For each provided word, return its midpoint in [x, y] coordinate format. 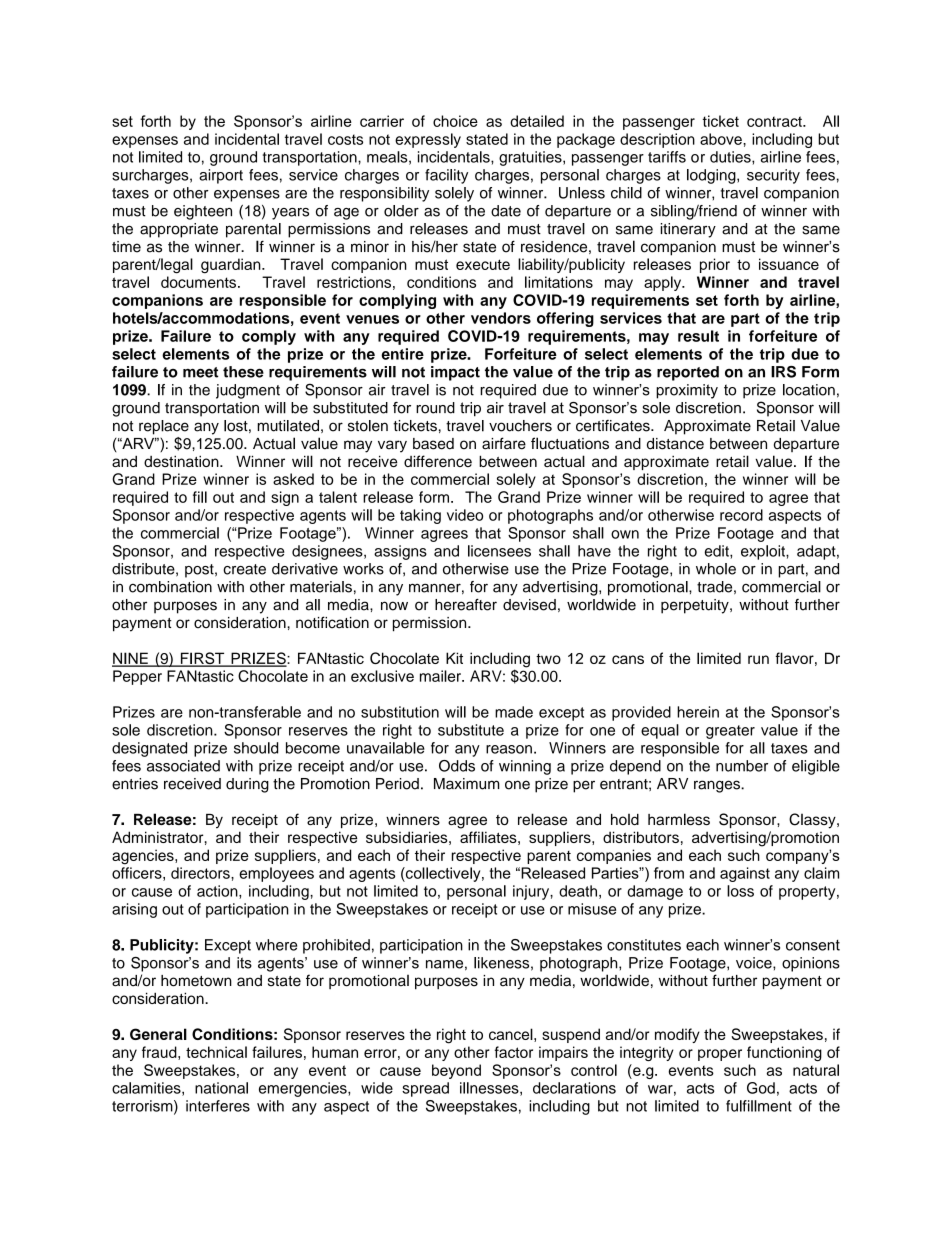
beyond [456, 1071]
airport [221, 176]
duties [731, 157]
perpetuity [696, 606]
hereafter [466, 604]
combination [170, 587]
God [761, 1088]
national [221, 1088]
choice [455, 121]
